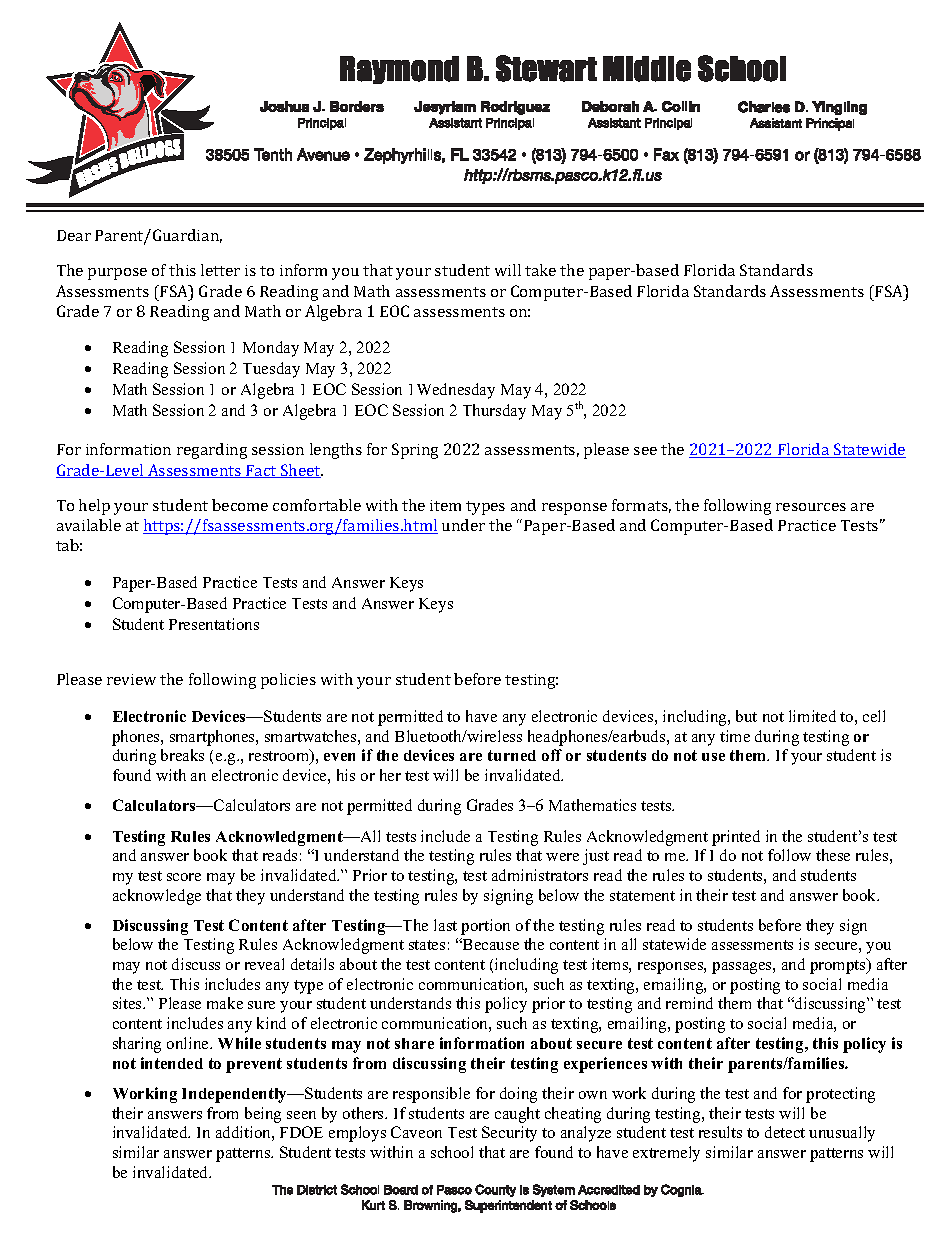 This document has width=952, height=1233. I want to click on Thursday, so click(494, 412).
